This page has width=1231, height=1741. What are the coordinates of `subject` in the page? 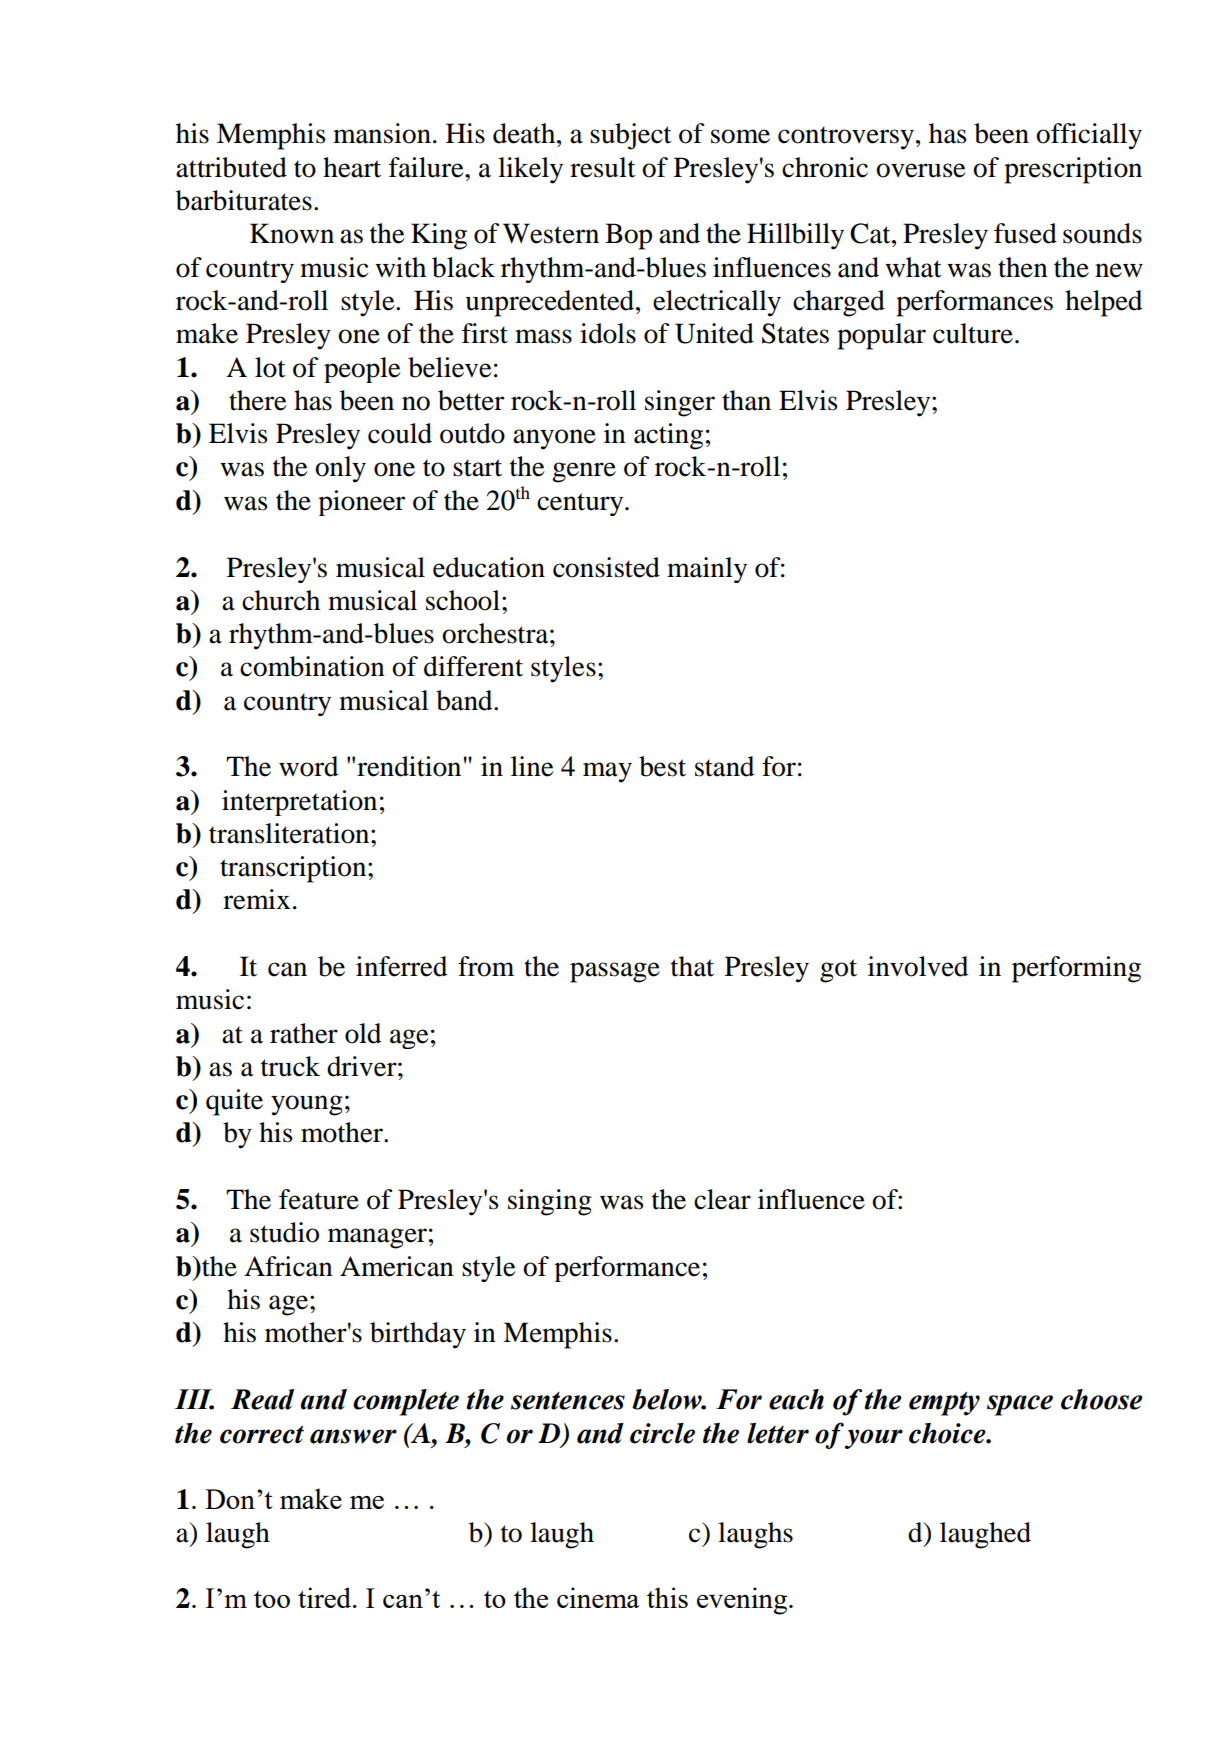 It's located at (631, 136).
